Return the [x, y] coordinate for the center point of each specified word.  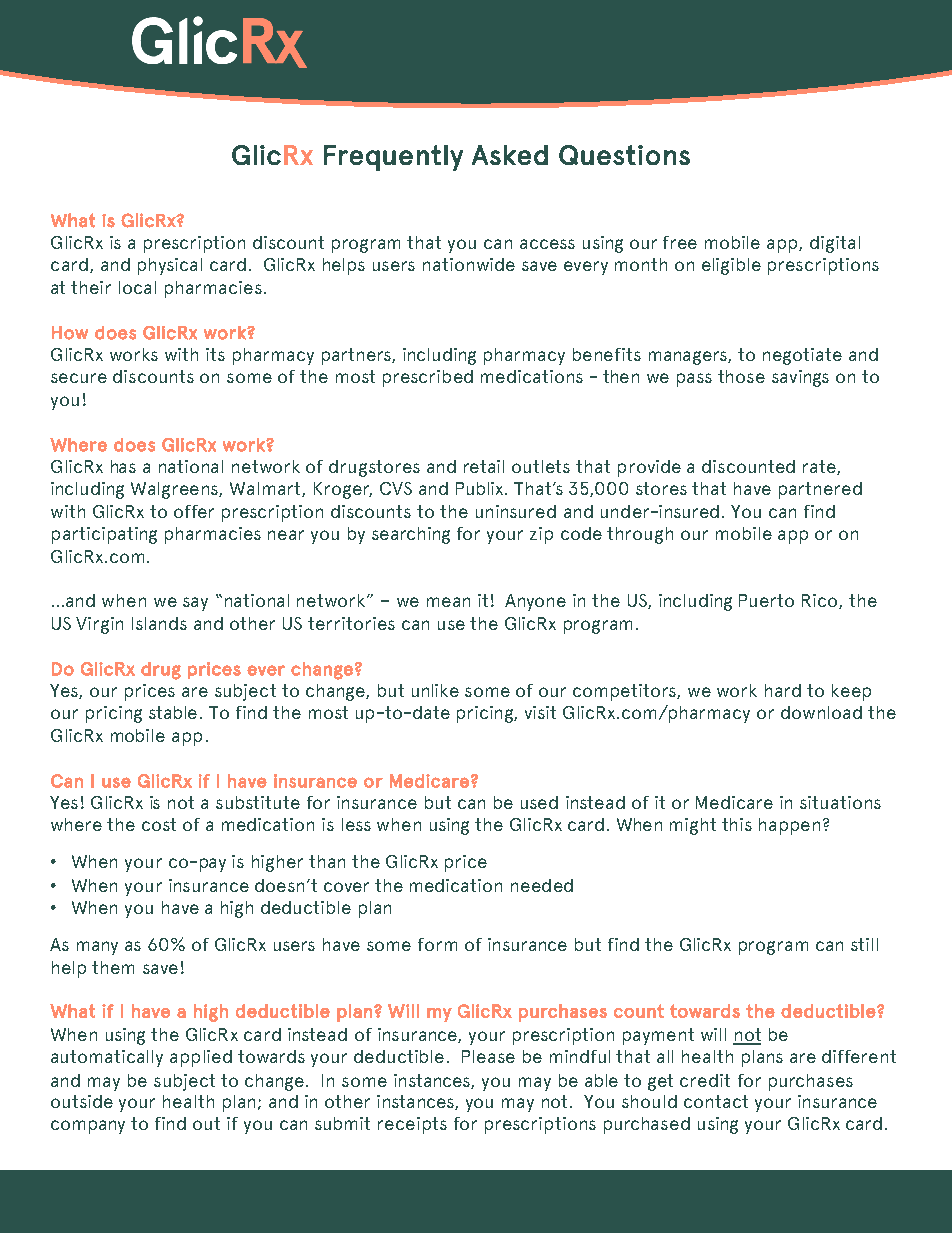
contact [716, 1101]
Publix [481, 488]
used [539, 802]
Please [488, 1056]
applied [201, 1058]
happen [789, 826]
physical [170, 266]
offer [194, 511]
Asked [510, 155]
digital [835, 244]
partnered [820, 490]
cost [159, 824]
